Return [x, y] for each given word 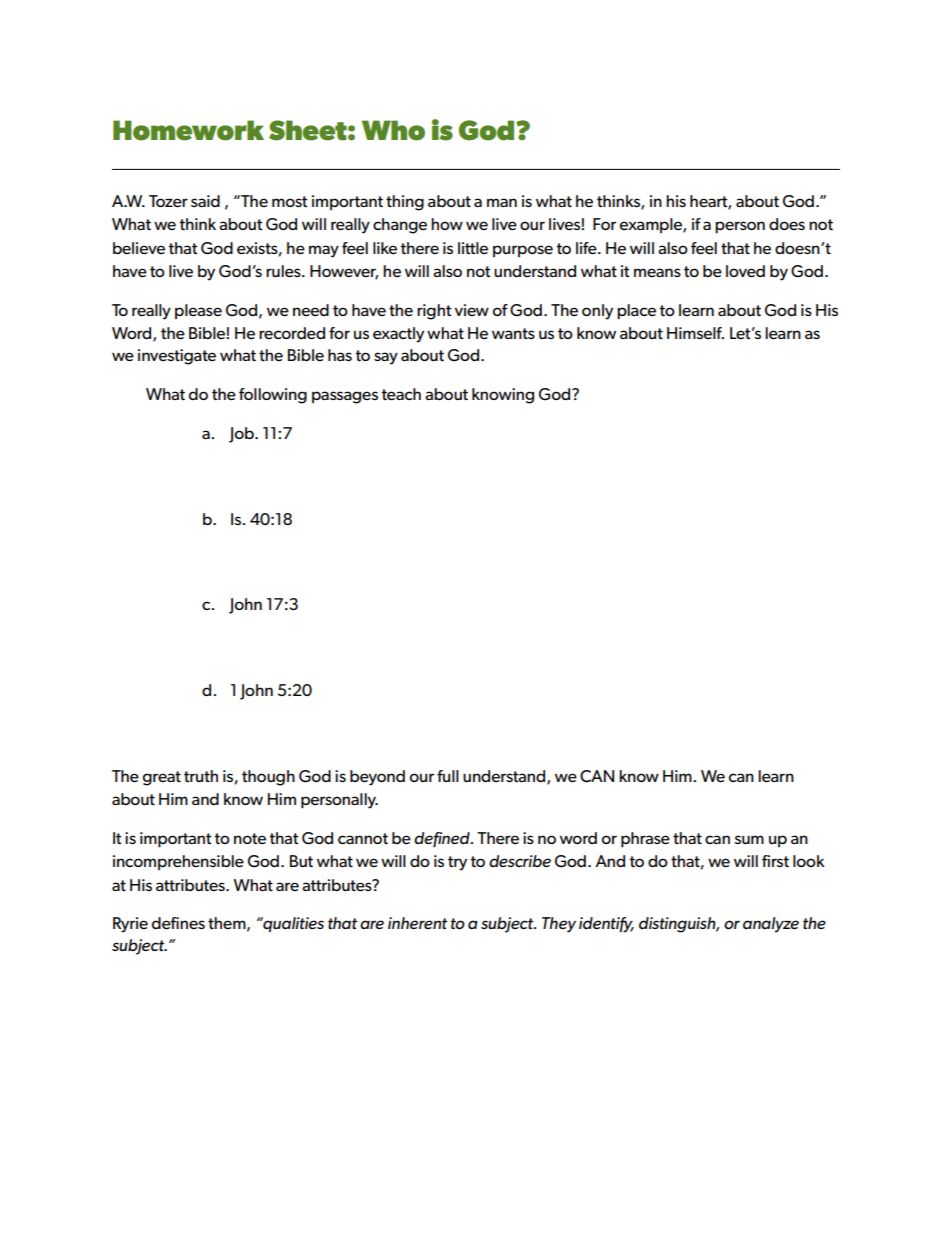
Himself [695, 333]
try [457, 863]
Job [242, 435]
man [502, 202]
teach [401, 394]
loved [745, 271]
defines [178, 923]
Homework [188, 130]
